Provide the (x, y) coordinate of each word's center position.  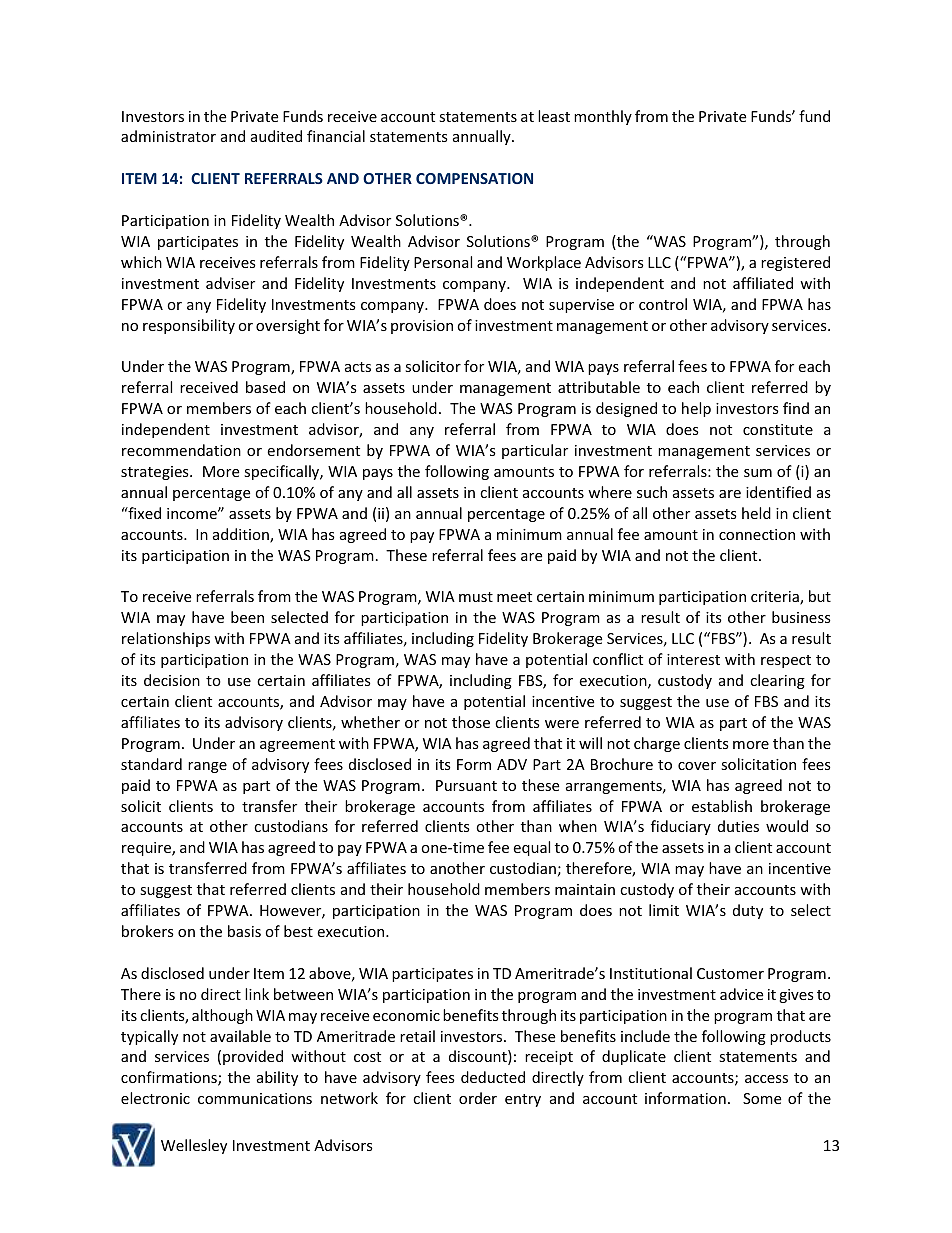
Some (762, 1098)
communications (255, 1098)
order (478, 1098)
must (476, 597)
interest (693, 659)
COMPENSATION (474, 178)
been (247, 617)
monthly (603, 117)
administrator (168, 136)
